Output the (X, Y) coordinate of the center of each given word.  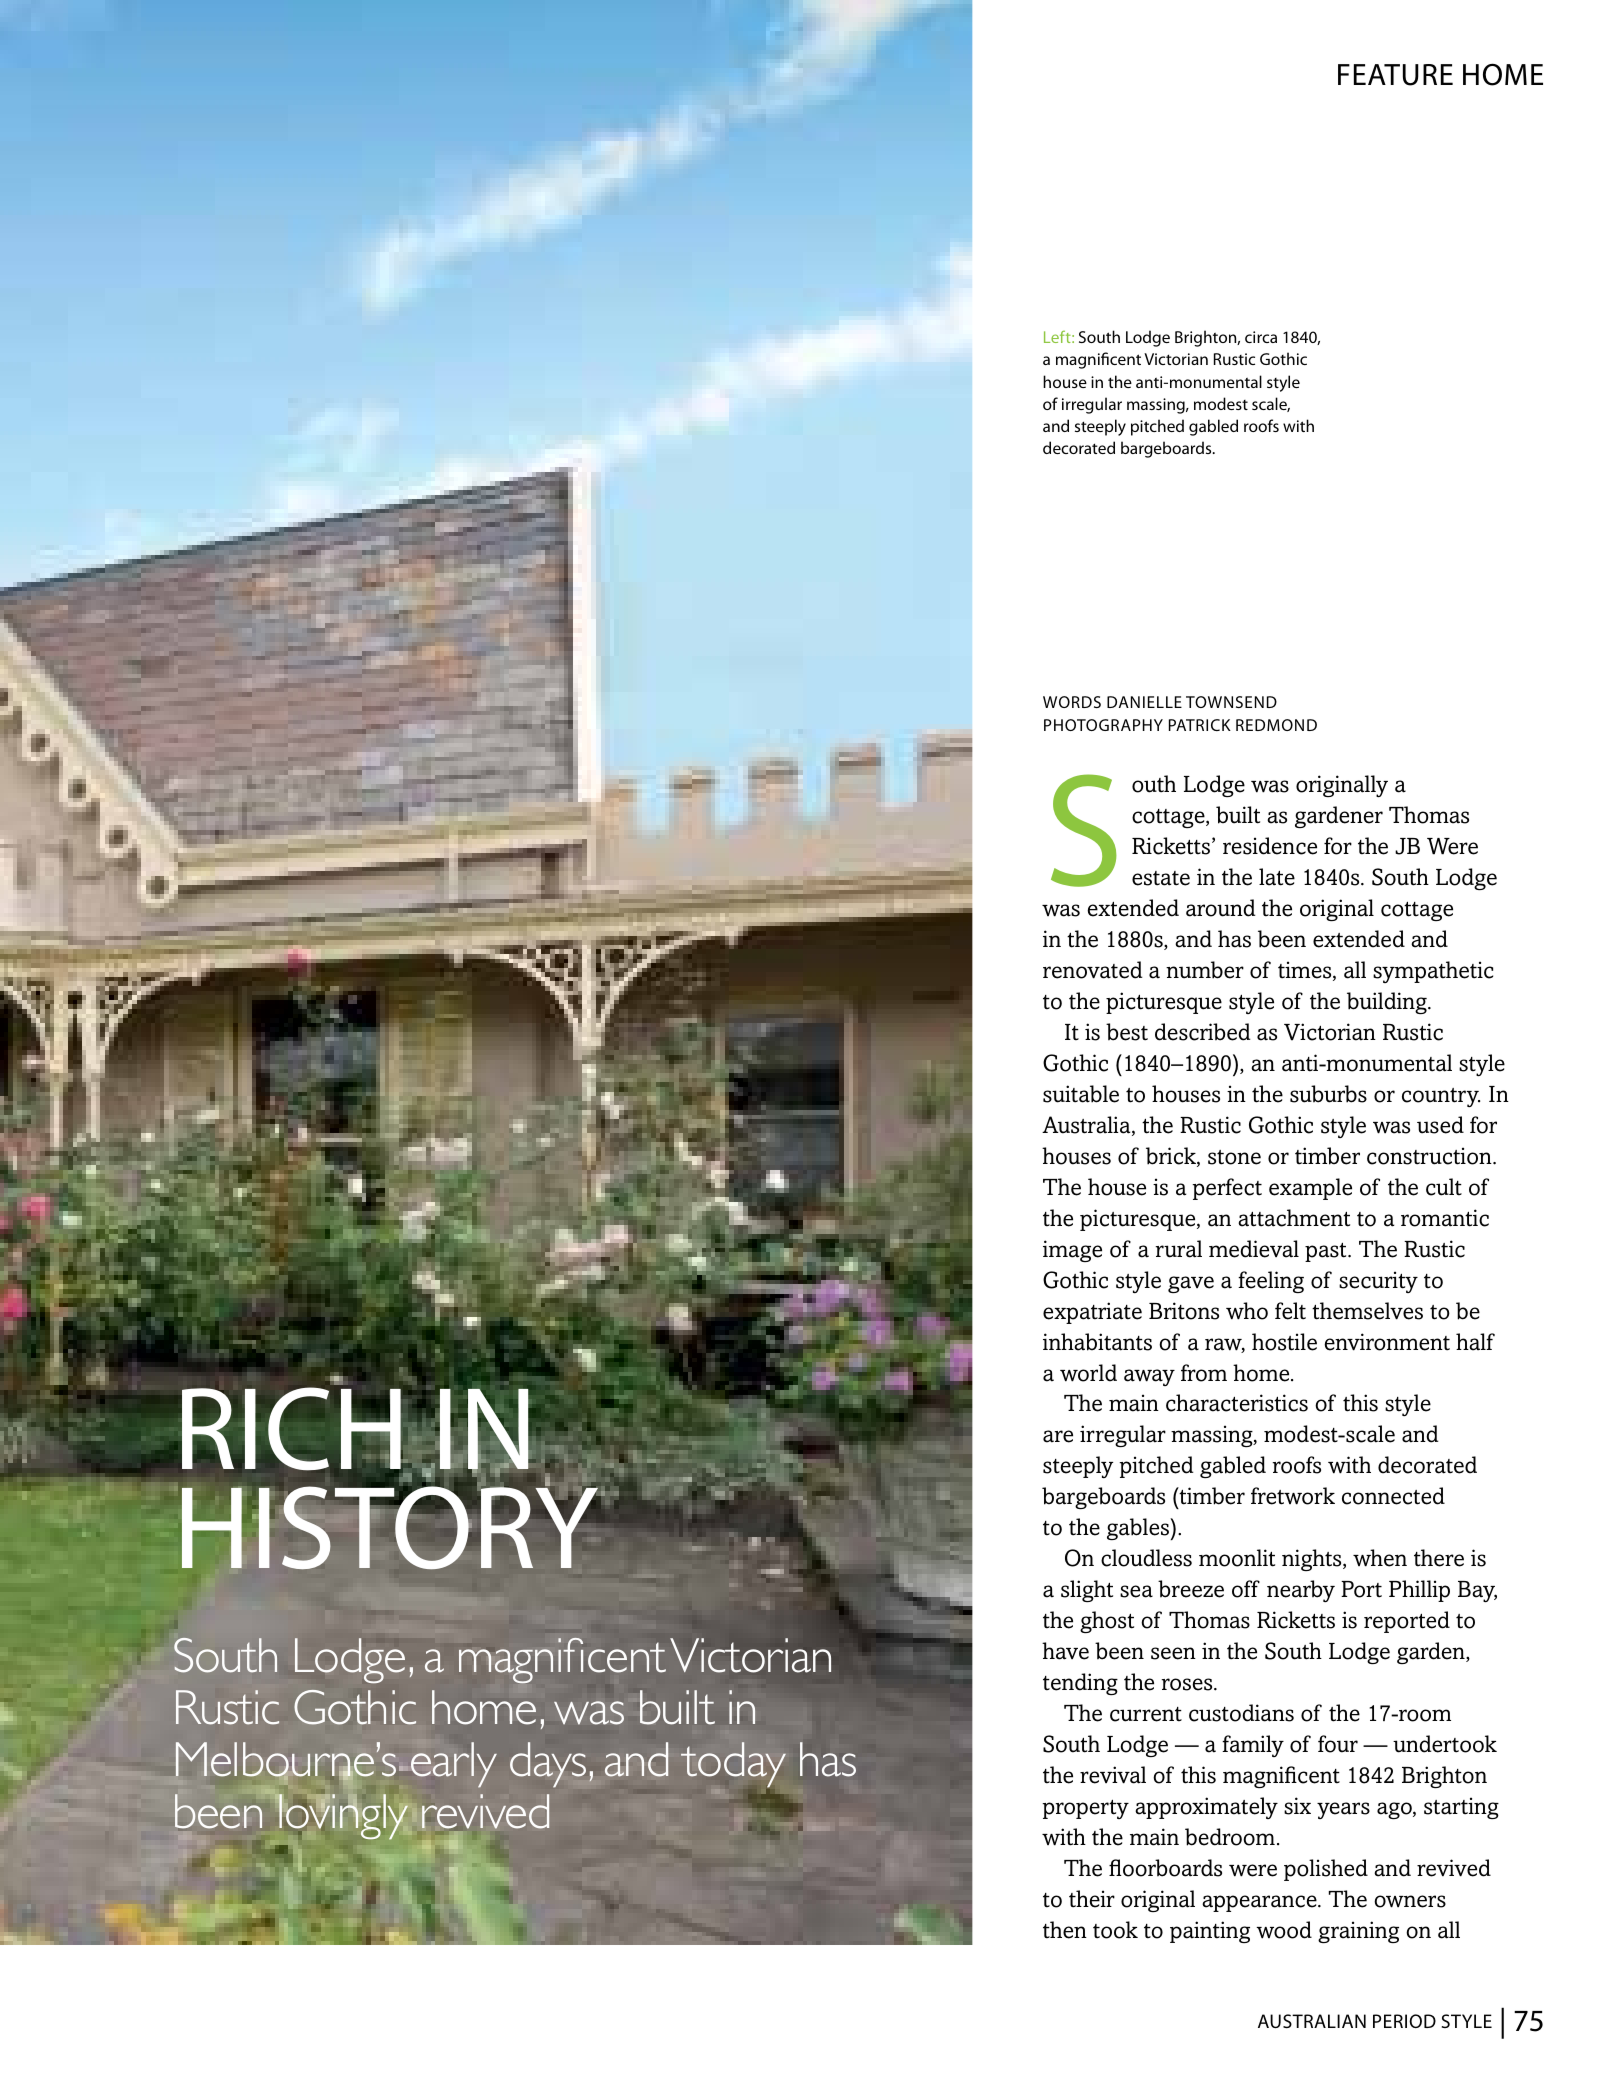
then (1065, 1930)
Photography (1103, 725)
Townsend (1231, 702)
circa (1261, 337)
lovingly (343, 1817)
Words (1072, 702)
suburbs (1328, 1094)
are (1058, 1436)
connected (1393, 1496)
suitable (1081, 1094)
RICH (293, 1430)
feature (1395, 75)
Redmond (1276, 725)
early (454, 1765)
